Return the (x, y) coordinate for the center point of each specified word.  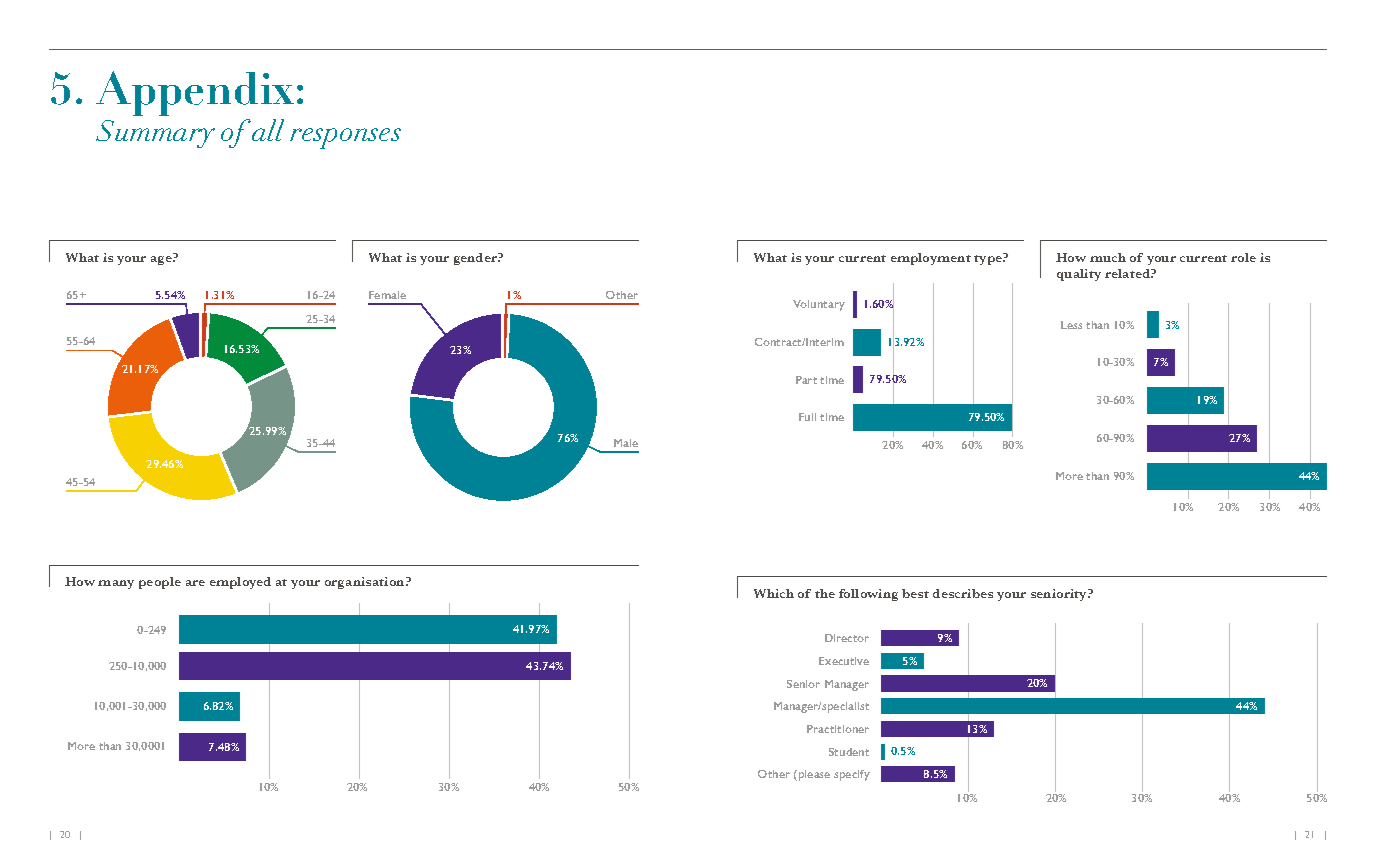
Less (1071, 325)
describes (963, 593)
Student (849, 752)
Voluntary (819, 305)
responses (345, 138)
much (1108, 257)
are (195, 583)
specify (852, 775)
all (268, 130)
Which (774, 593)
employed (240, 583)
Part (806, 380)
